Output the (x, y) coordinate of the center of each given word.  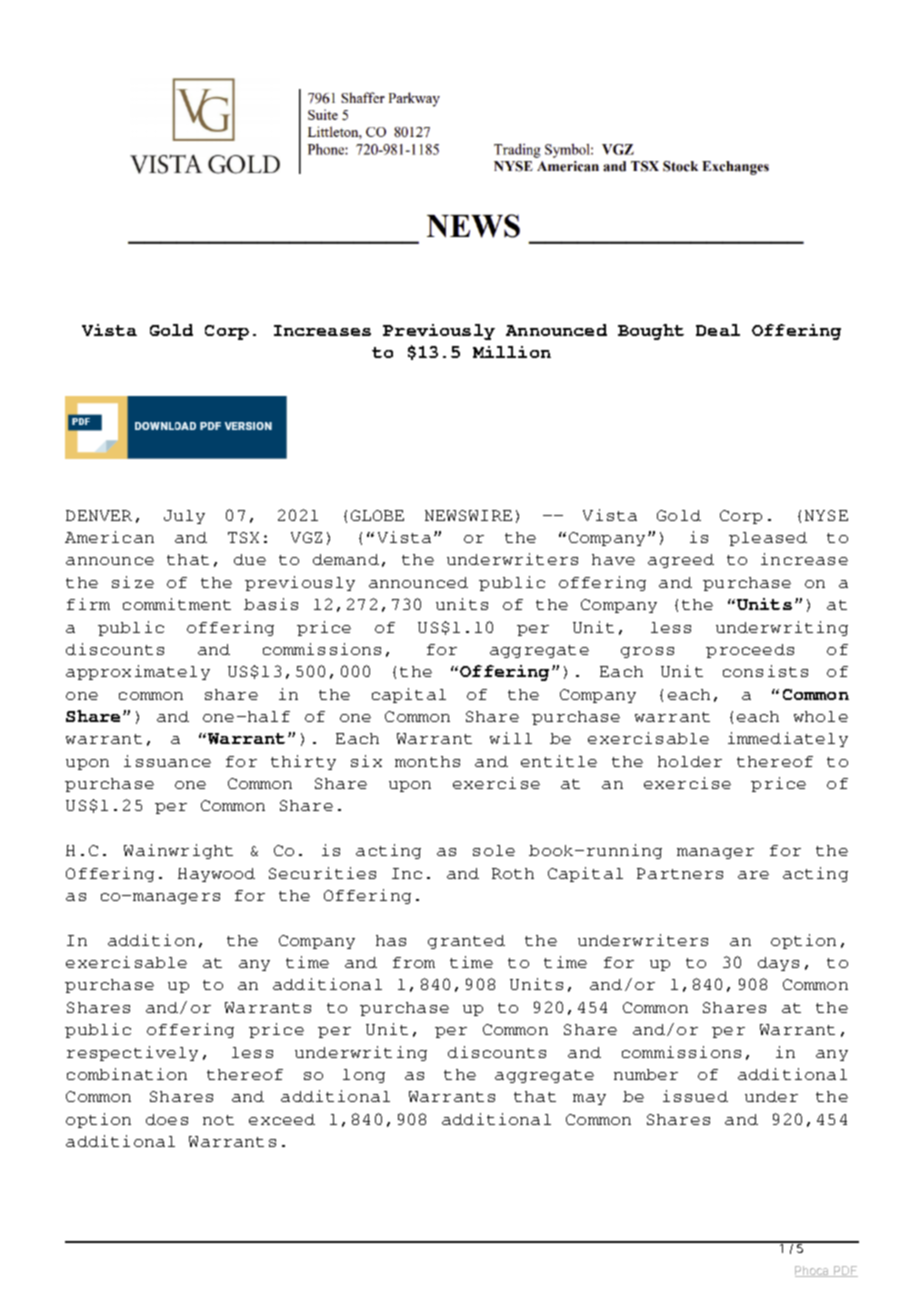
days (778, 964)
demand (346, 559)
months (427, 761)
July (184, 517)
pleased (768, 539)
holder (690, 761)
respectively (132, 1053)
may (589, 1099)
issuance (167, 761)
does (167, 1119)
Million (512, 352)
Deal (718, 330)
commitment (177, 604)
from (414, 962)
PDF (845, 1271)
